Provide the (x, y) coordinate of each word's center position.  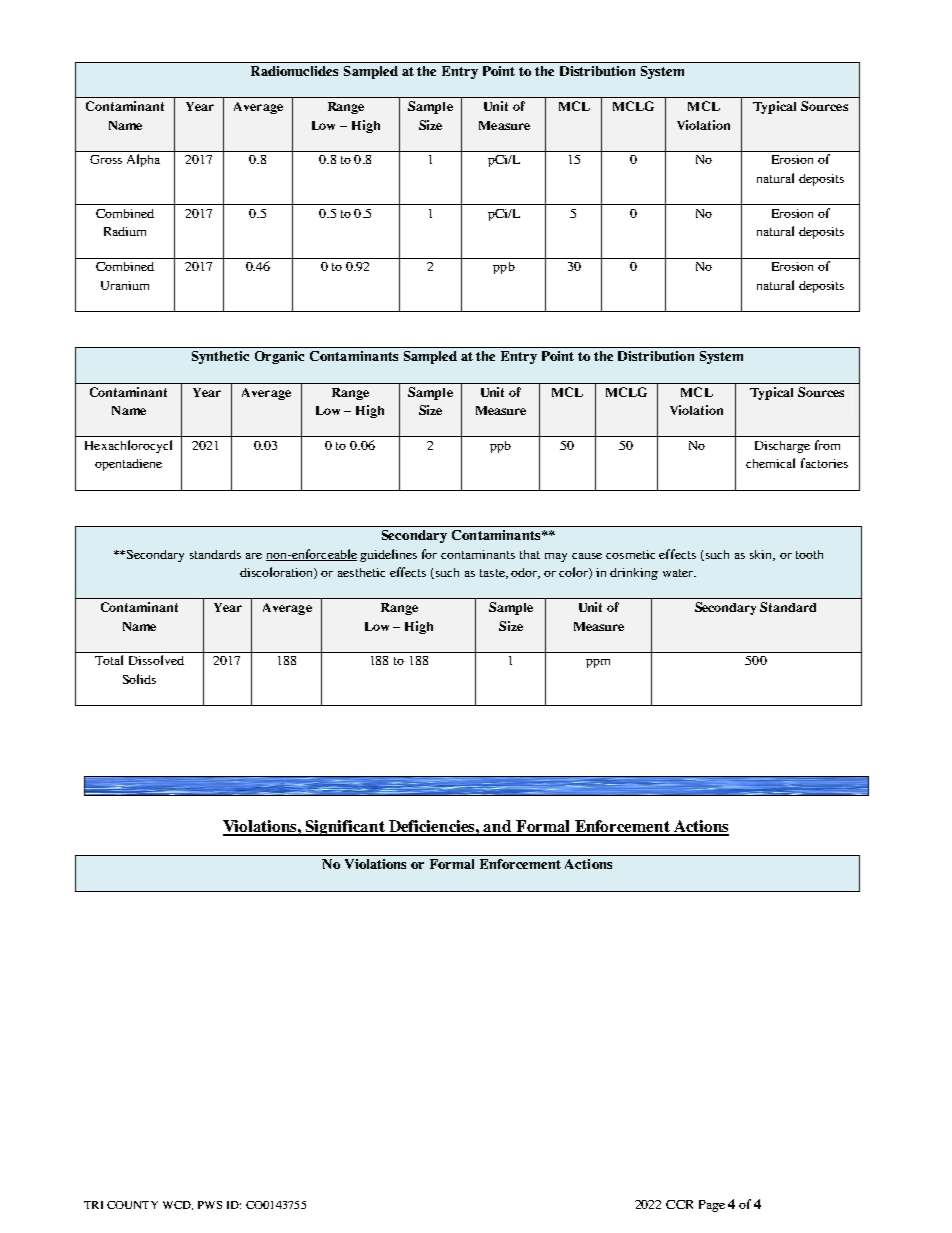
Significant (345, 828)
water (679, 573)
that (530, 554)
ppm (598, 663)
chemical (770, 463)
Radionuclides (294, 71)
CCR (679, 1204)
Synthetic (220, 357)
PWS (210, 1205)
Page (712, 1206)
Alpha (143, 160)
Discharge (782, 447)
